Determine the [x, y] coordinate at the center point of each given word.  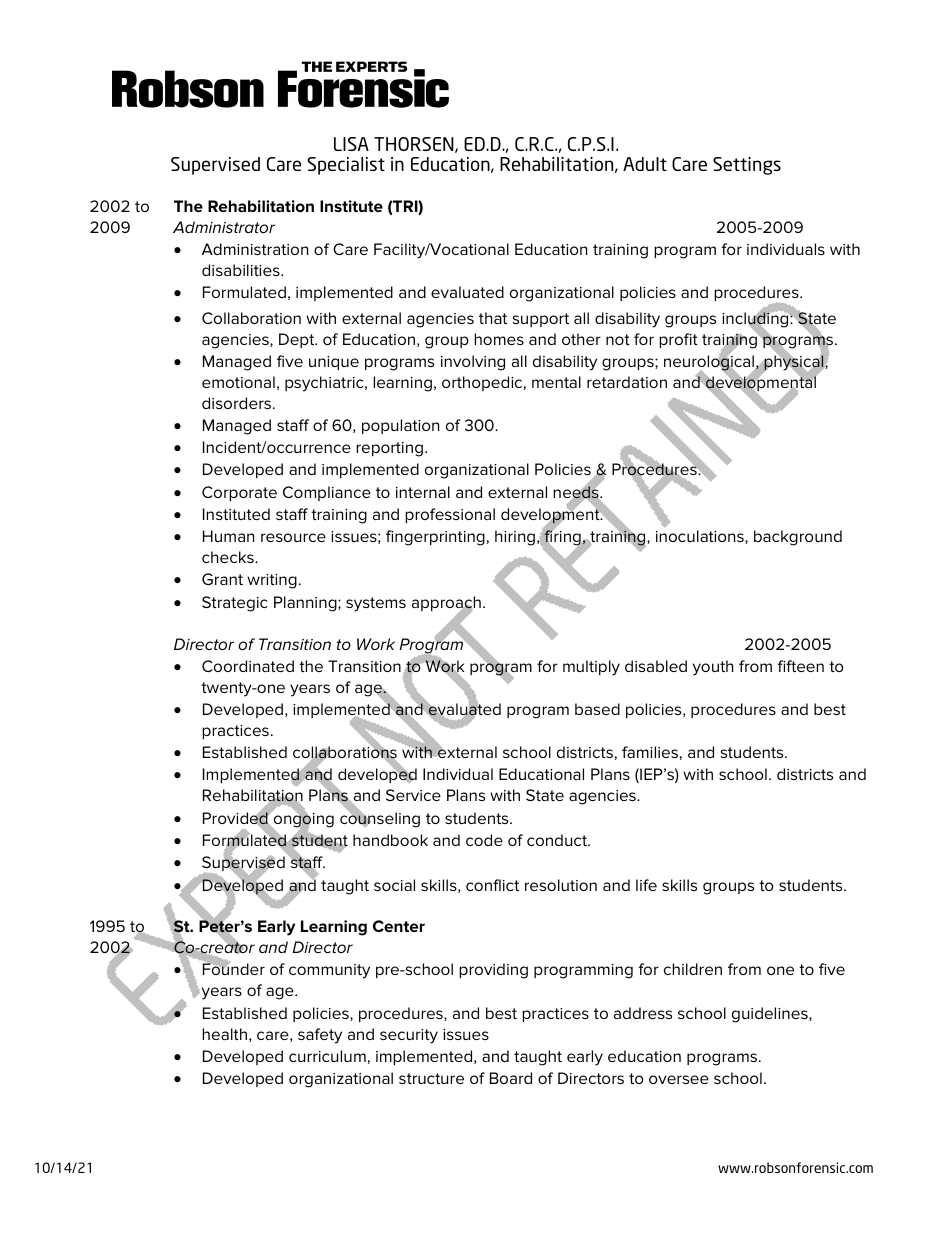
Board [511, 1078]
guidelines [771, 1015]
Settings [747, 166]
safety [320, 1036]
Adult [645, 164]
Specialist [346, 166]
